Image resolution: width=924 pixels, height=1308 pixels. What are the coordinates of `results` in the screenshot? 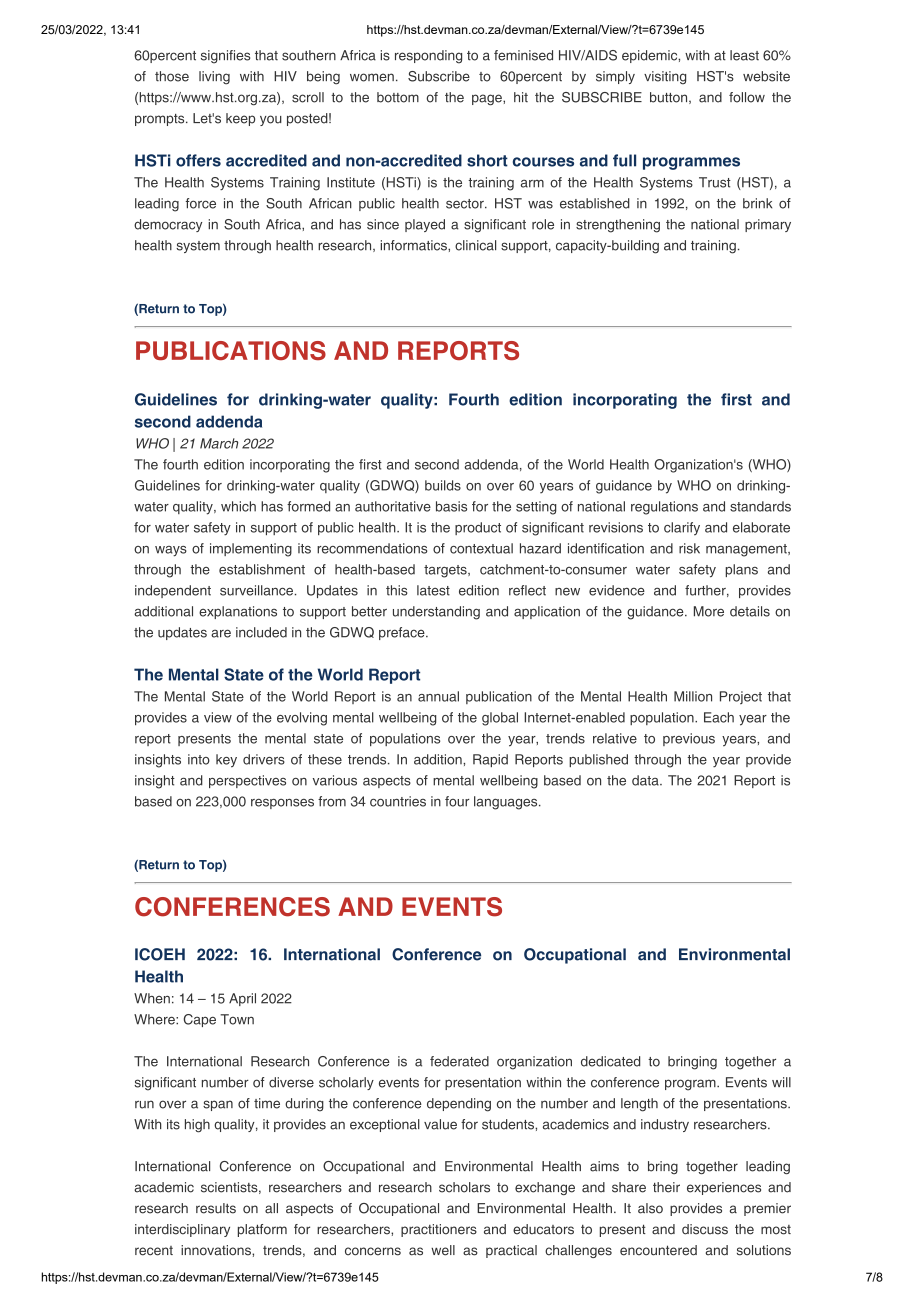 It's located at (216, 1208).
